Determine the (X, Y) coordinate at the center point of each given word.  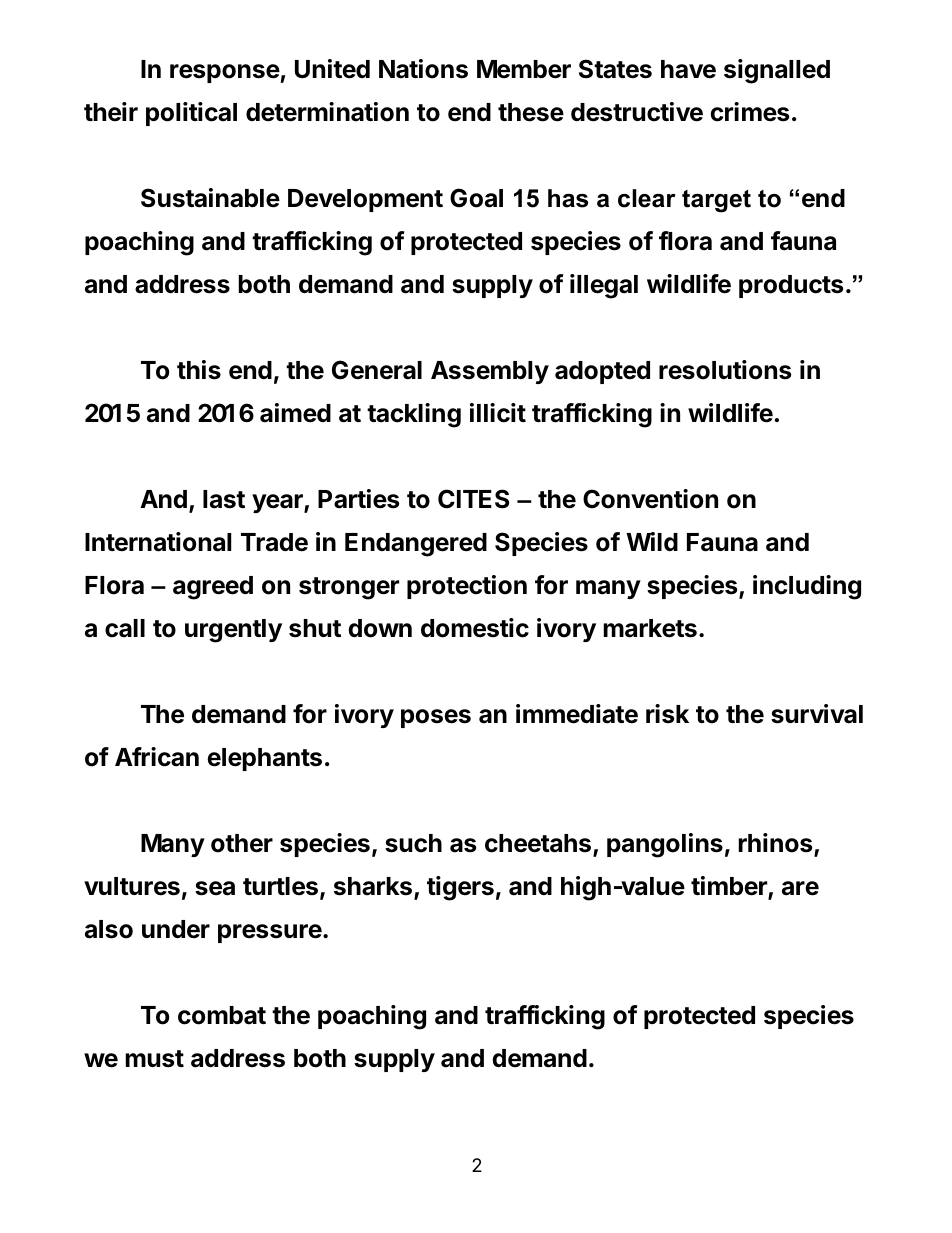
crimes (749, 112)
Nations (423, 69)
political (191, 114)
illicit (498, 413)
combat (222, 1015)
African (157, 757)
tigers (460, 888)
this (199, 370)
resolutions (725, 370)
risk (667, 714)
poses (436, 718)
